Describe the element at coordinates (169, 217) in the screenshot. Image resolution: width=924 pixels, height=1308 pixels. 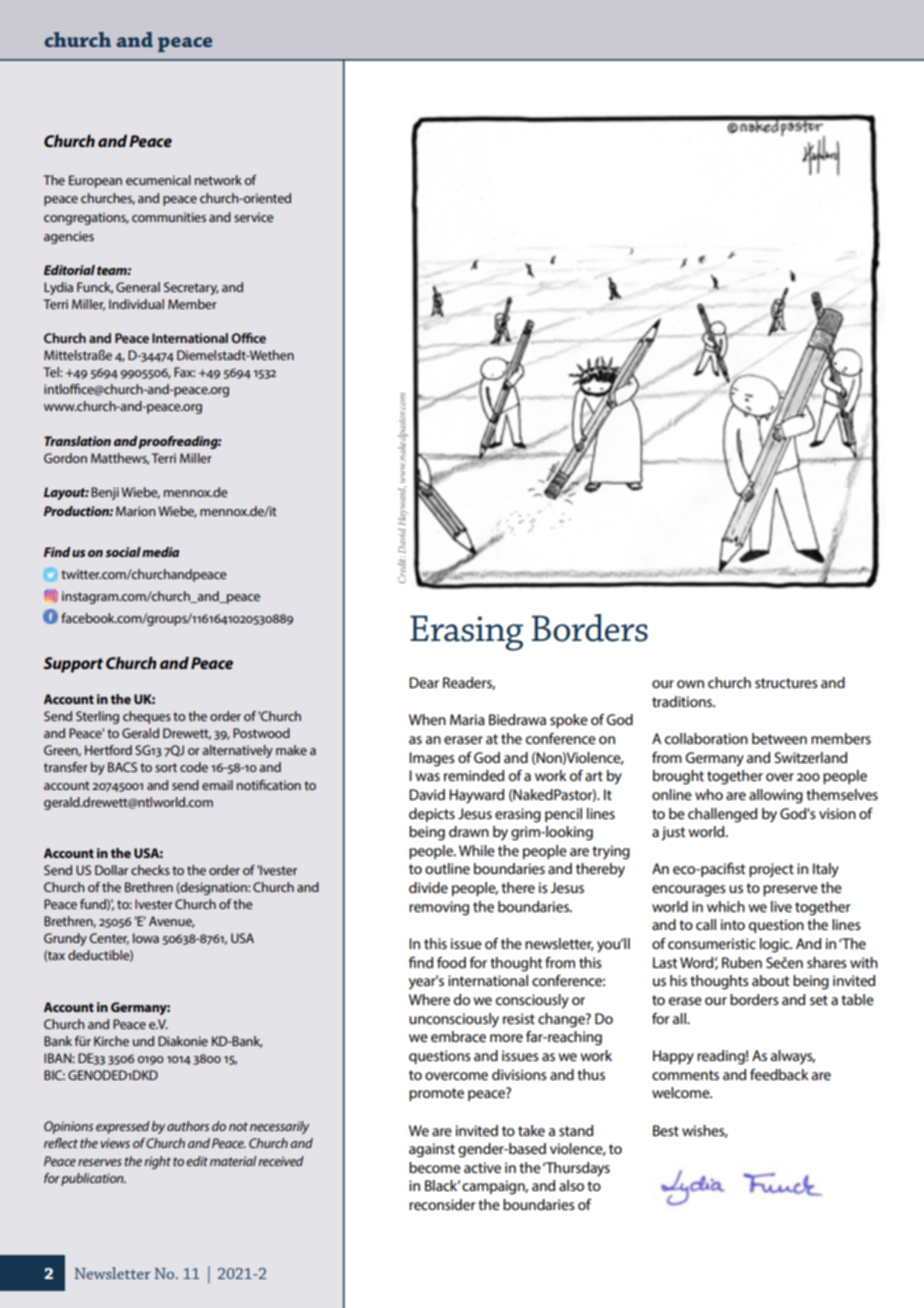
I see `communities` at that location.
